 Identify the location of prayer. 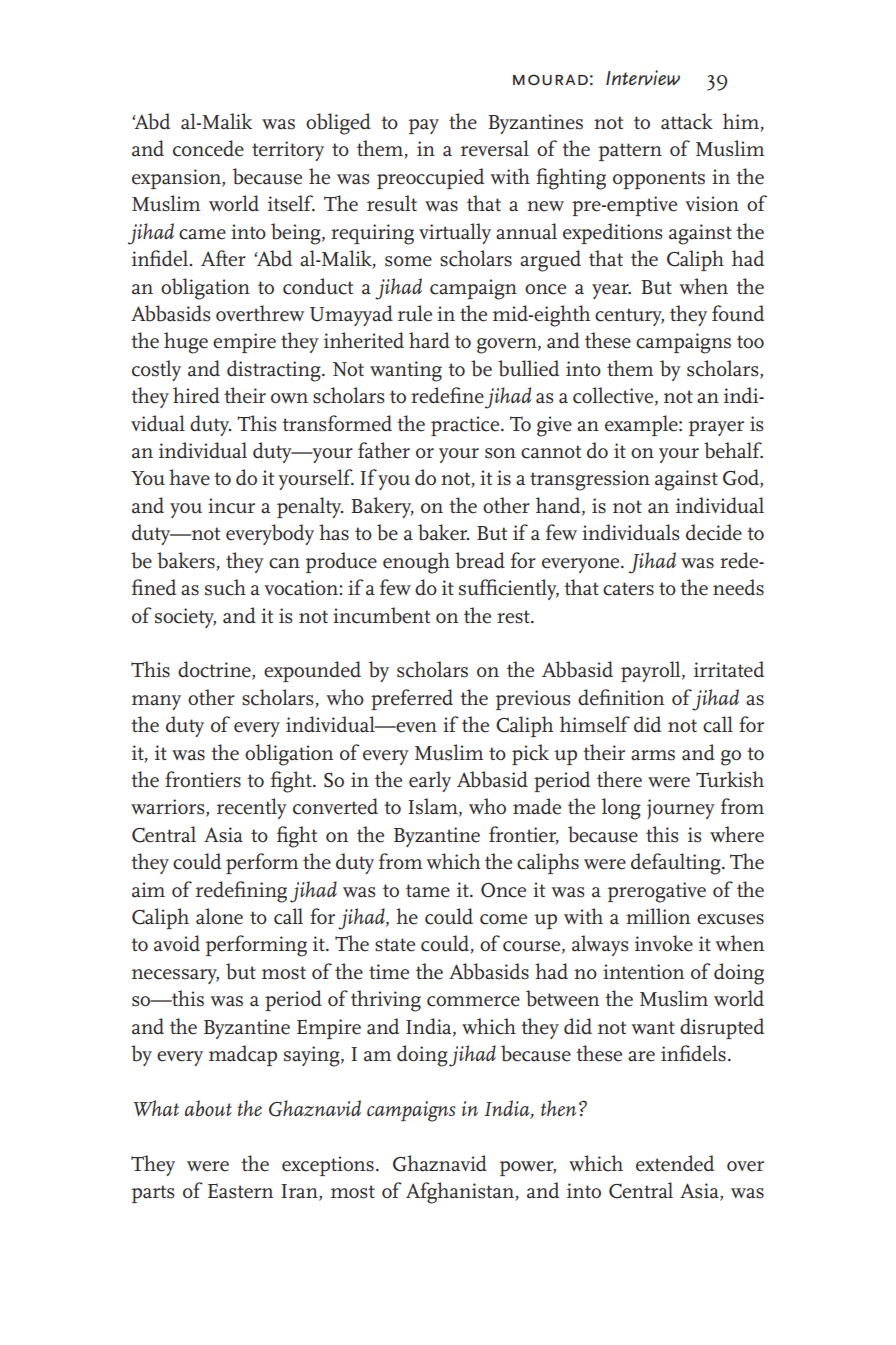
(716, 428).
